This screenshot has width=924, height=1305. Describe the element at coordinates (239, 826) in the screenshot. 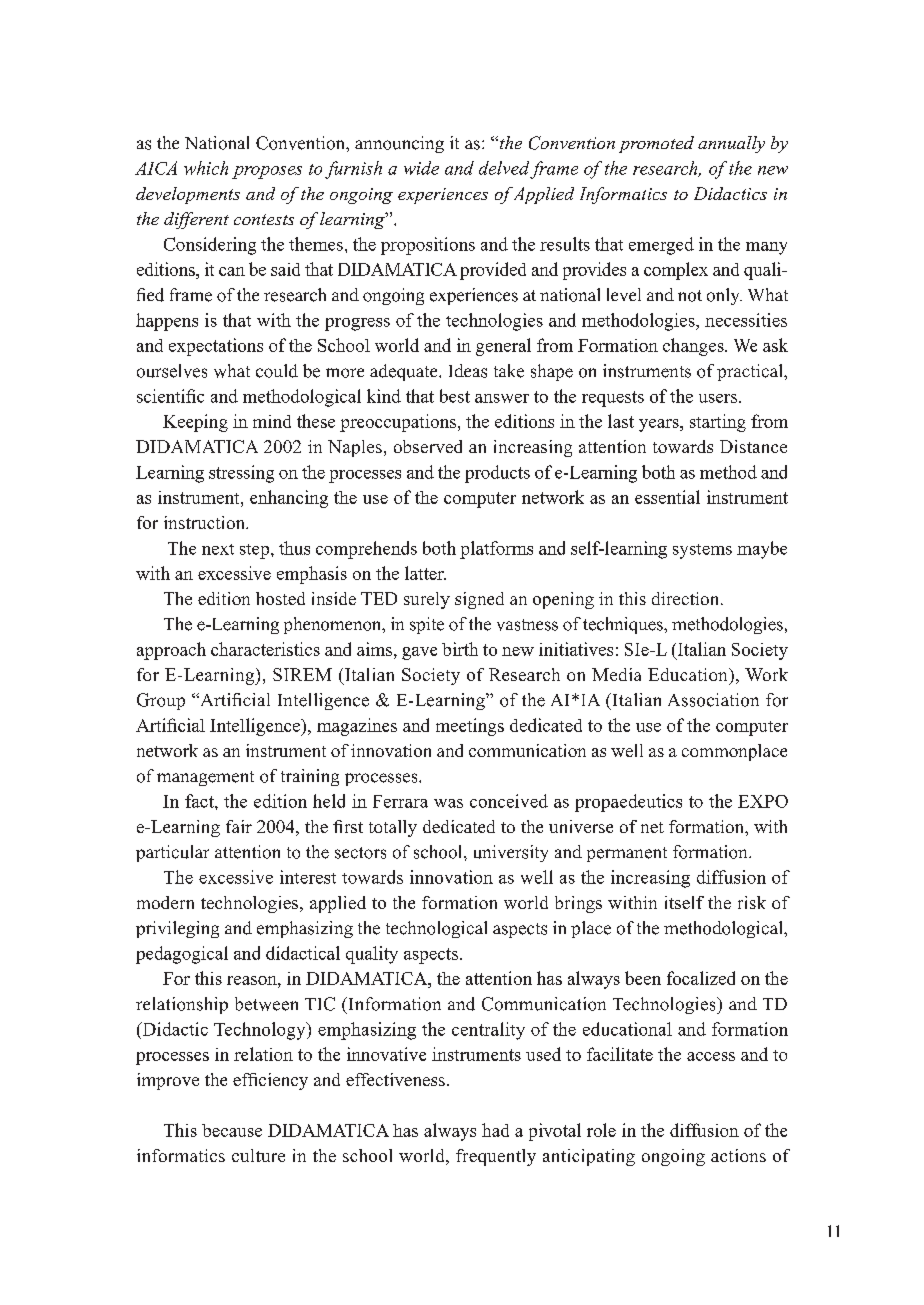

I see `fair` at that location.
